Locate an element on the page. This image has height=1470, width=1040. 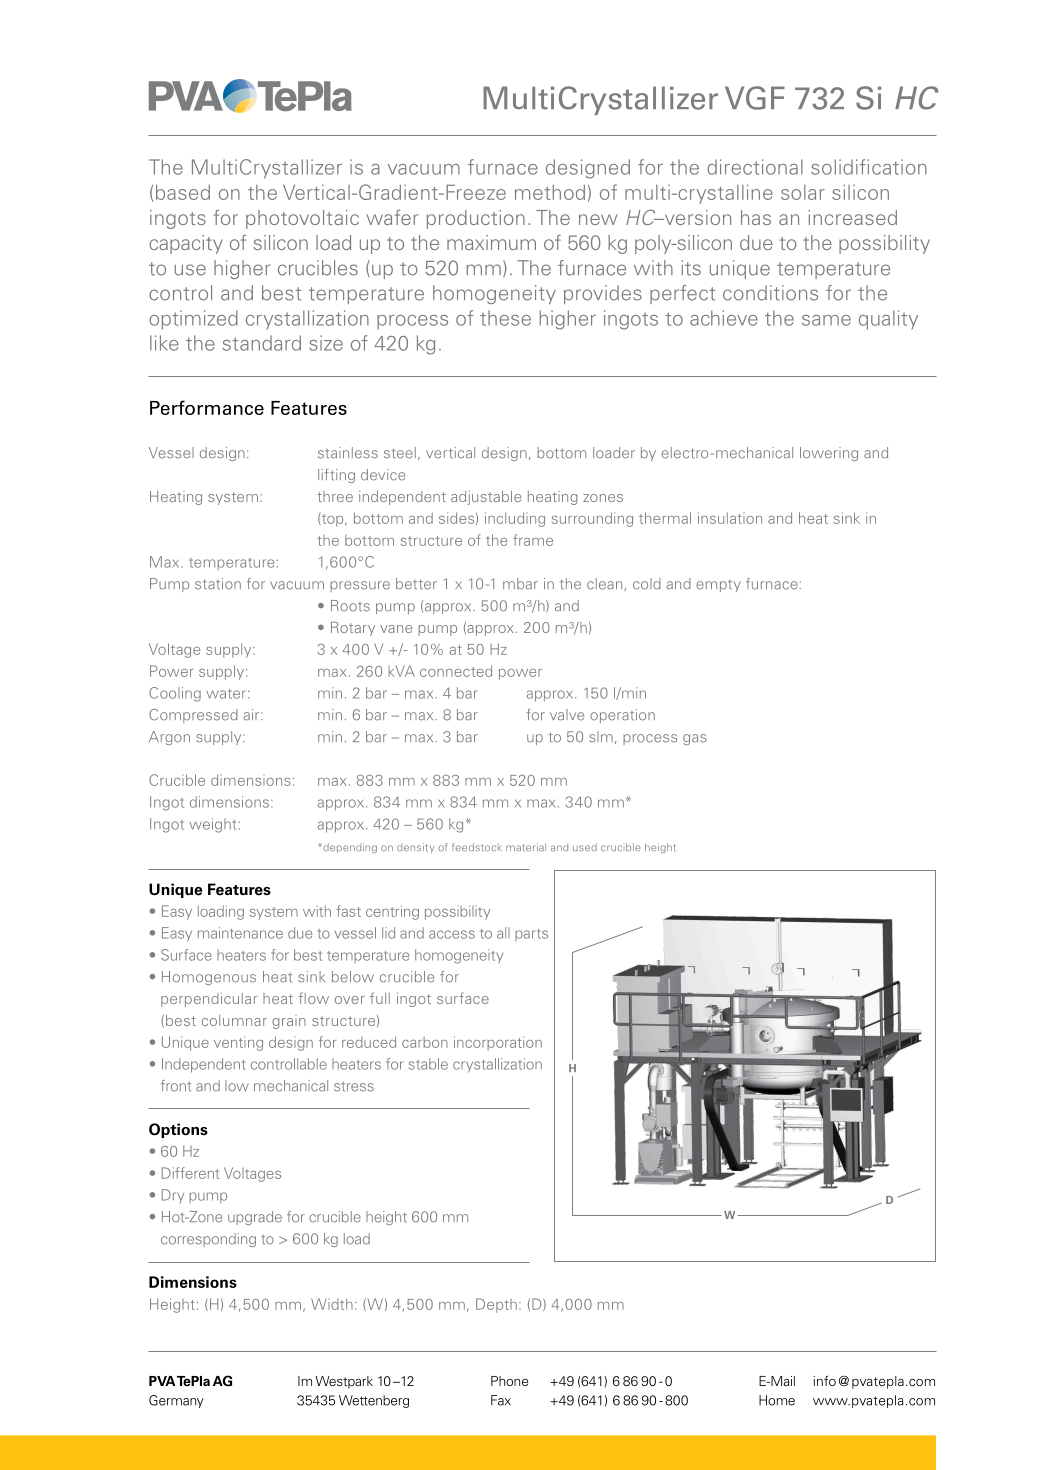
Argon is located at coordinates (169, 738).
